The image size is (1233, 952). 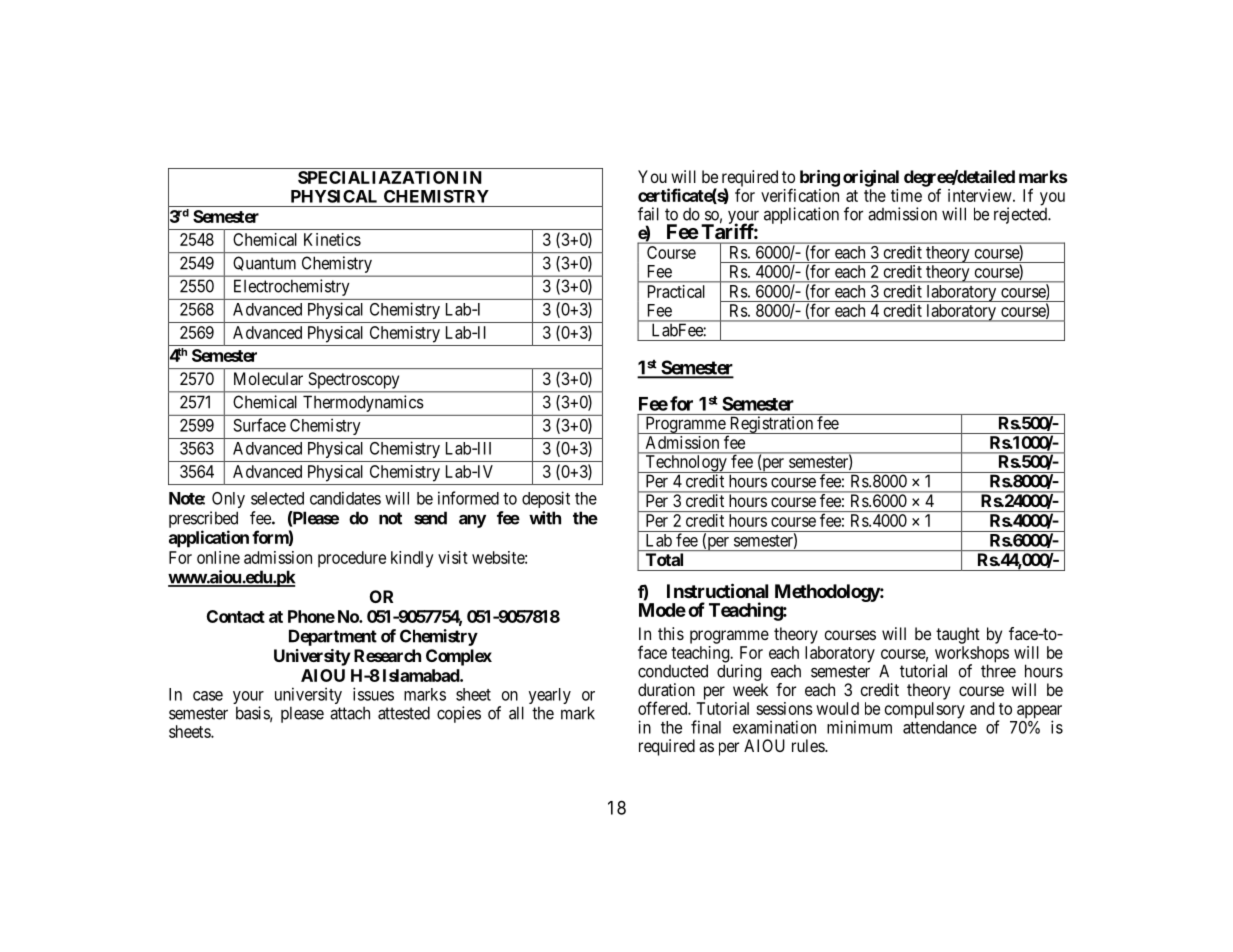 I want to click on time, so click(x=906, y=195).
